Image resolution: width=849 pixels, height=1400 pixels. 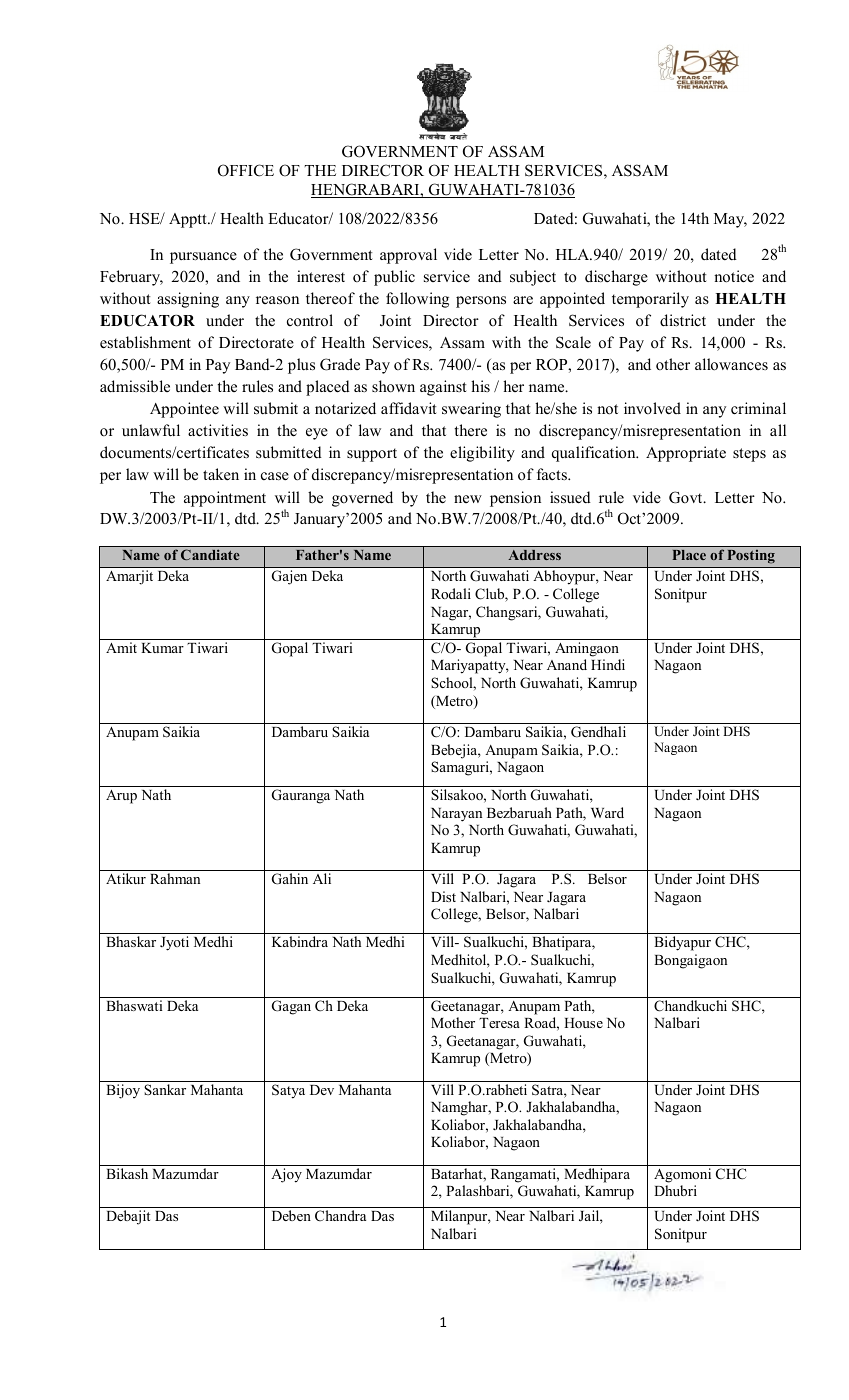 What do you see at coordinates (607, 812) in the image?
I see `Ward` at bounding box center [607, 812].
